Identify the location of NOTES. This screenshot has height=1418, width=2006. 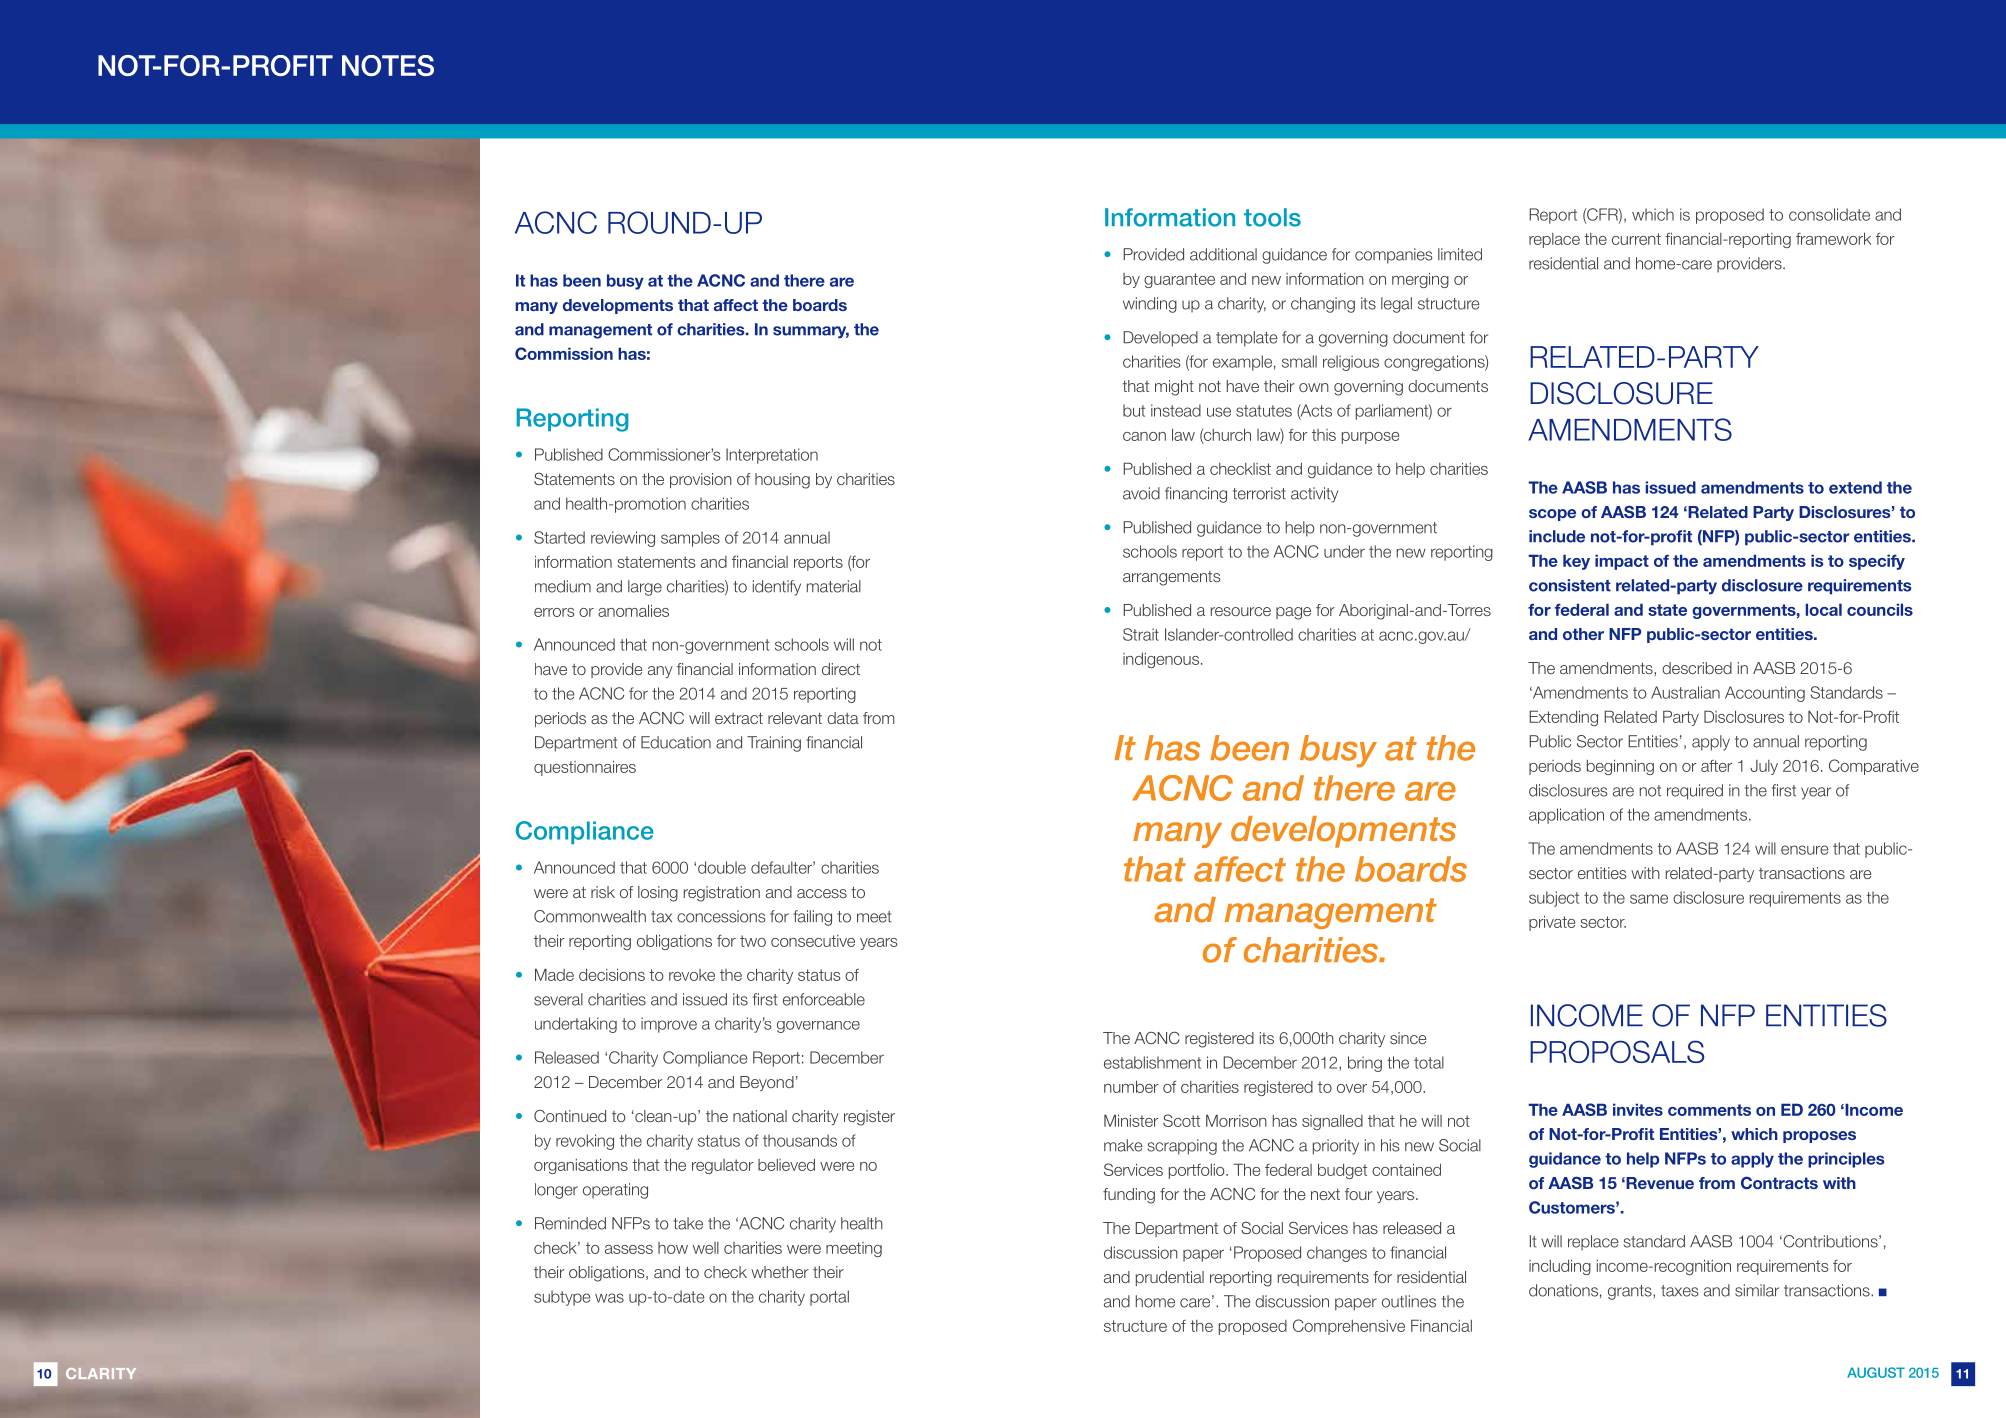
(388, 65).
